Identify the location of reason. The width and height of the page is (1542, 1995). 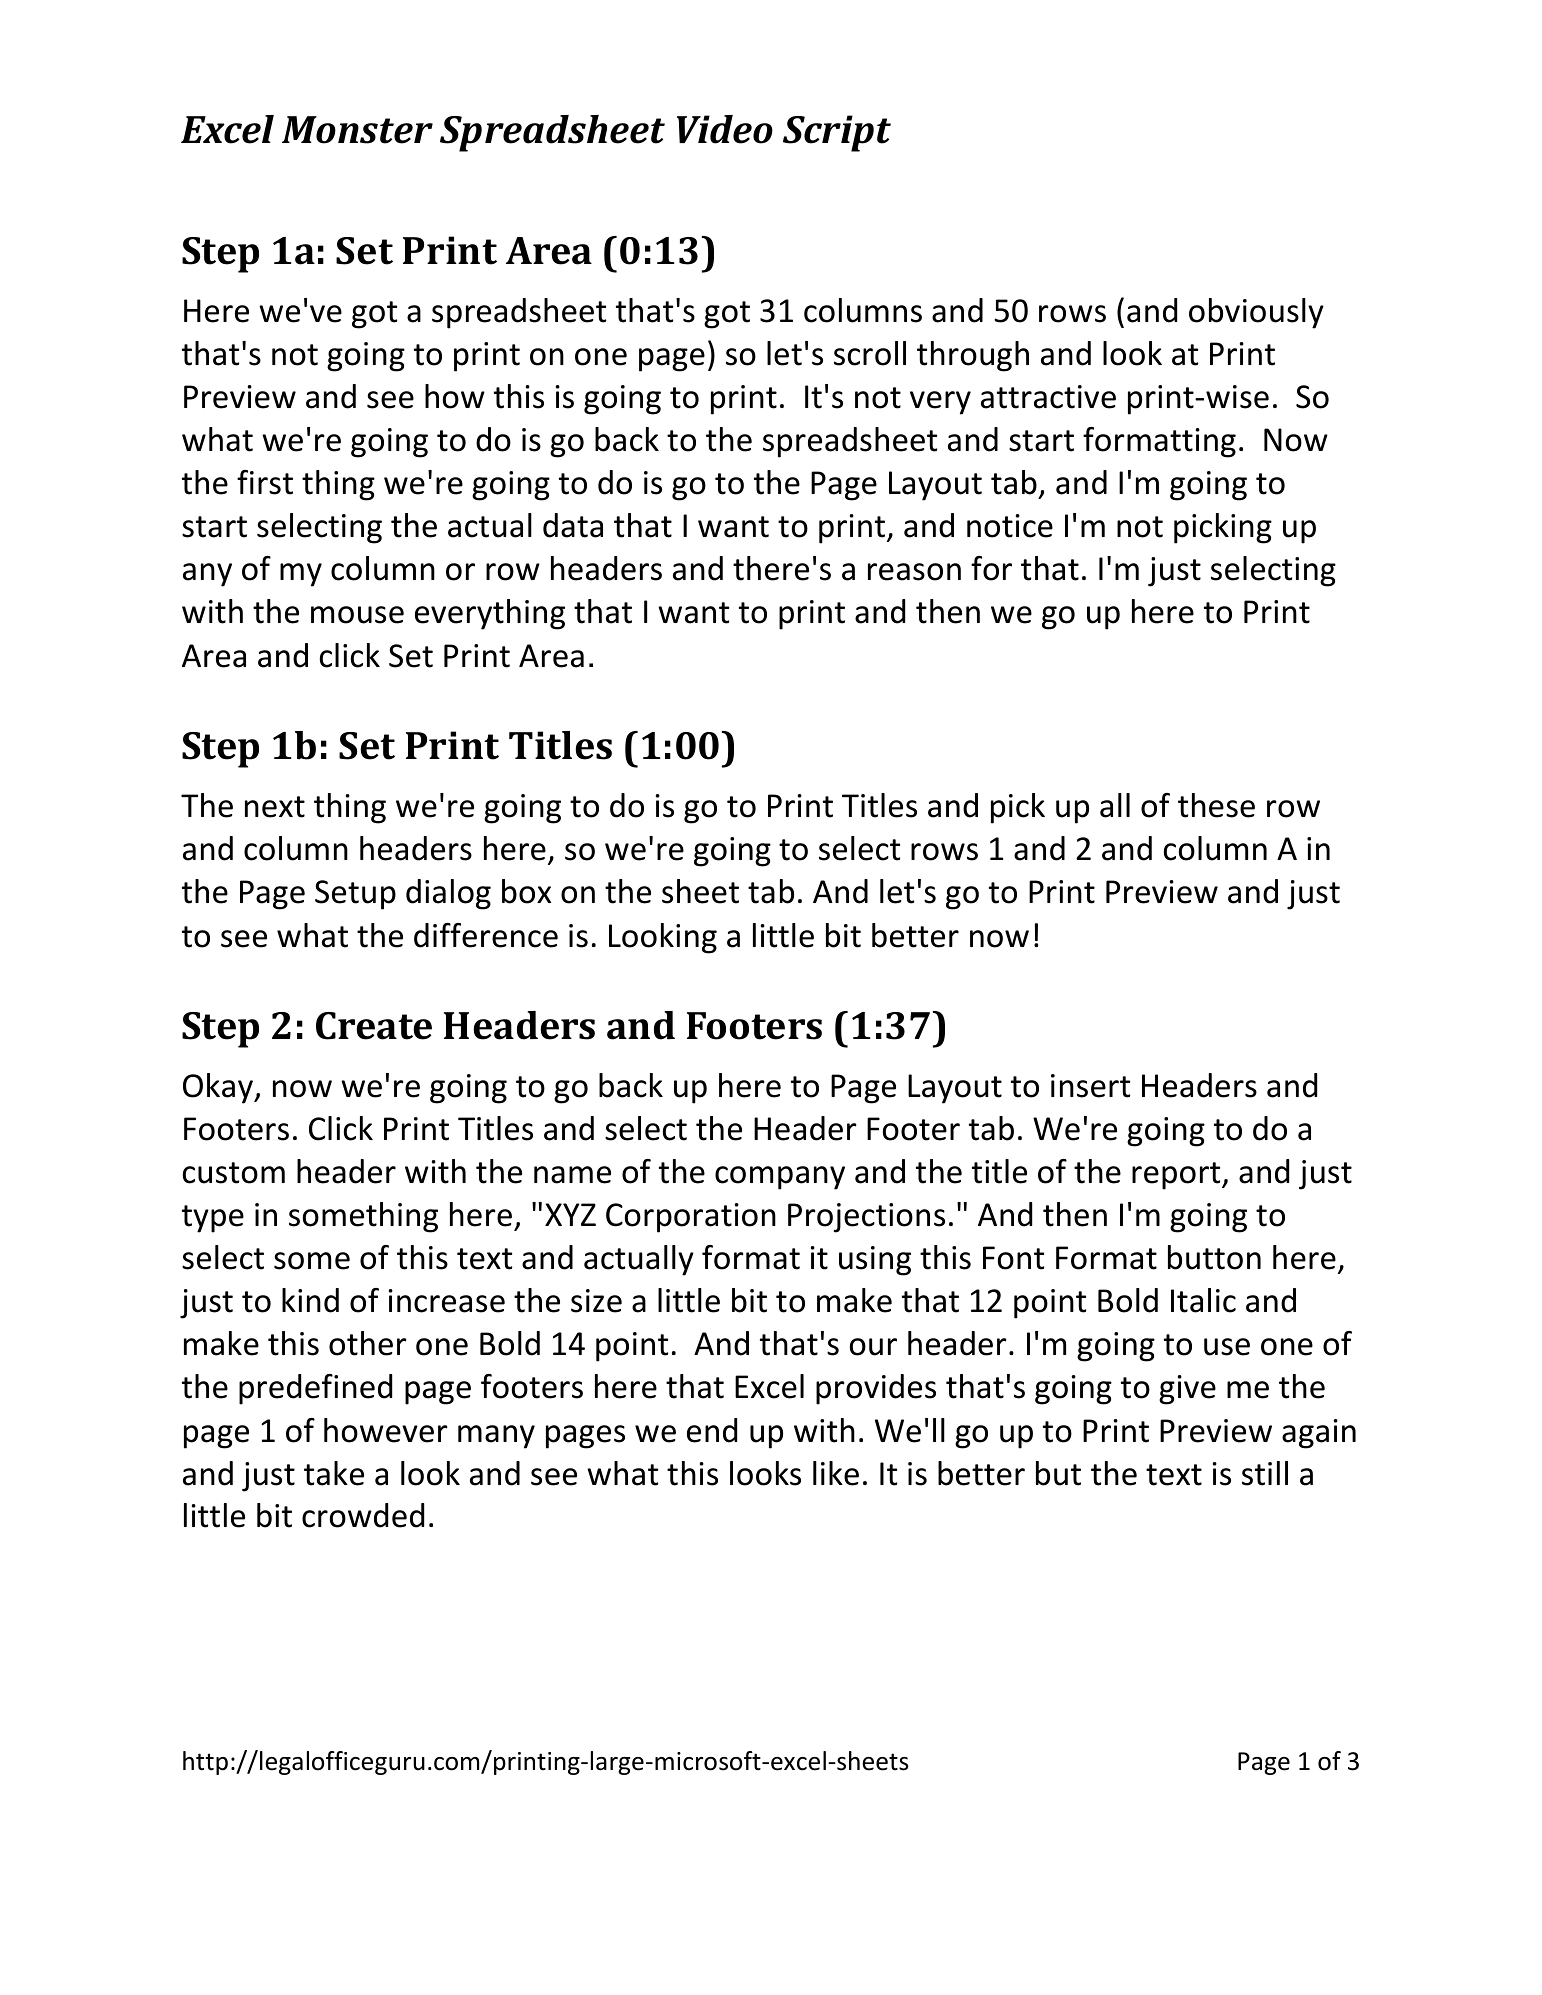
(914, 572).
